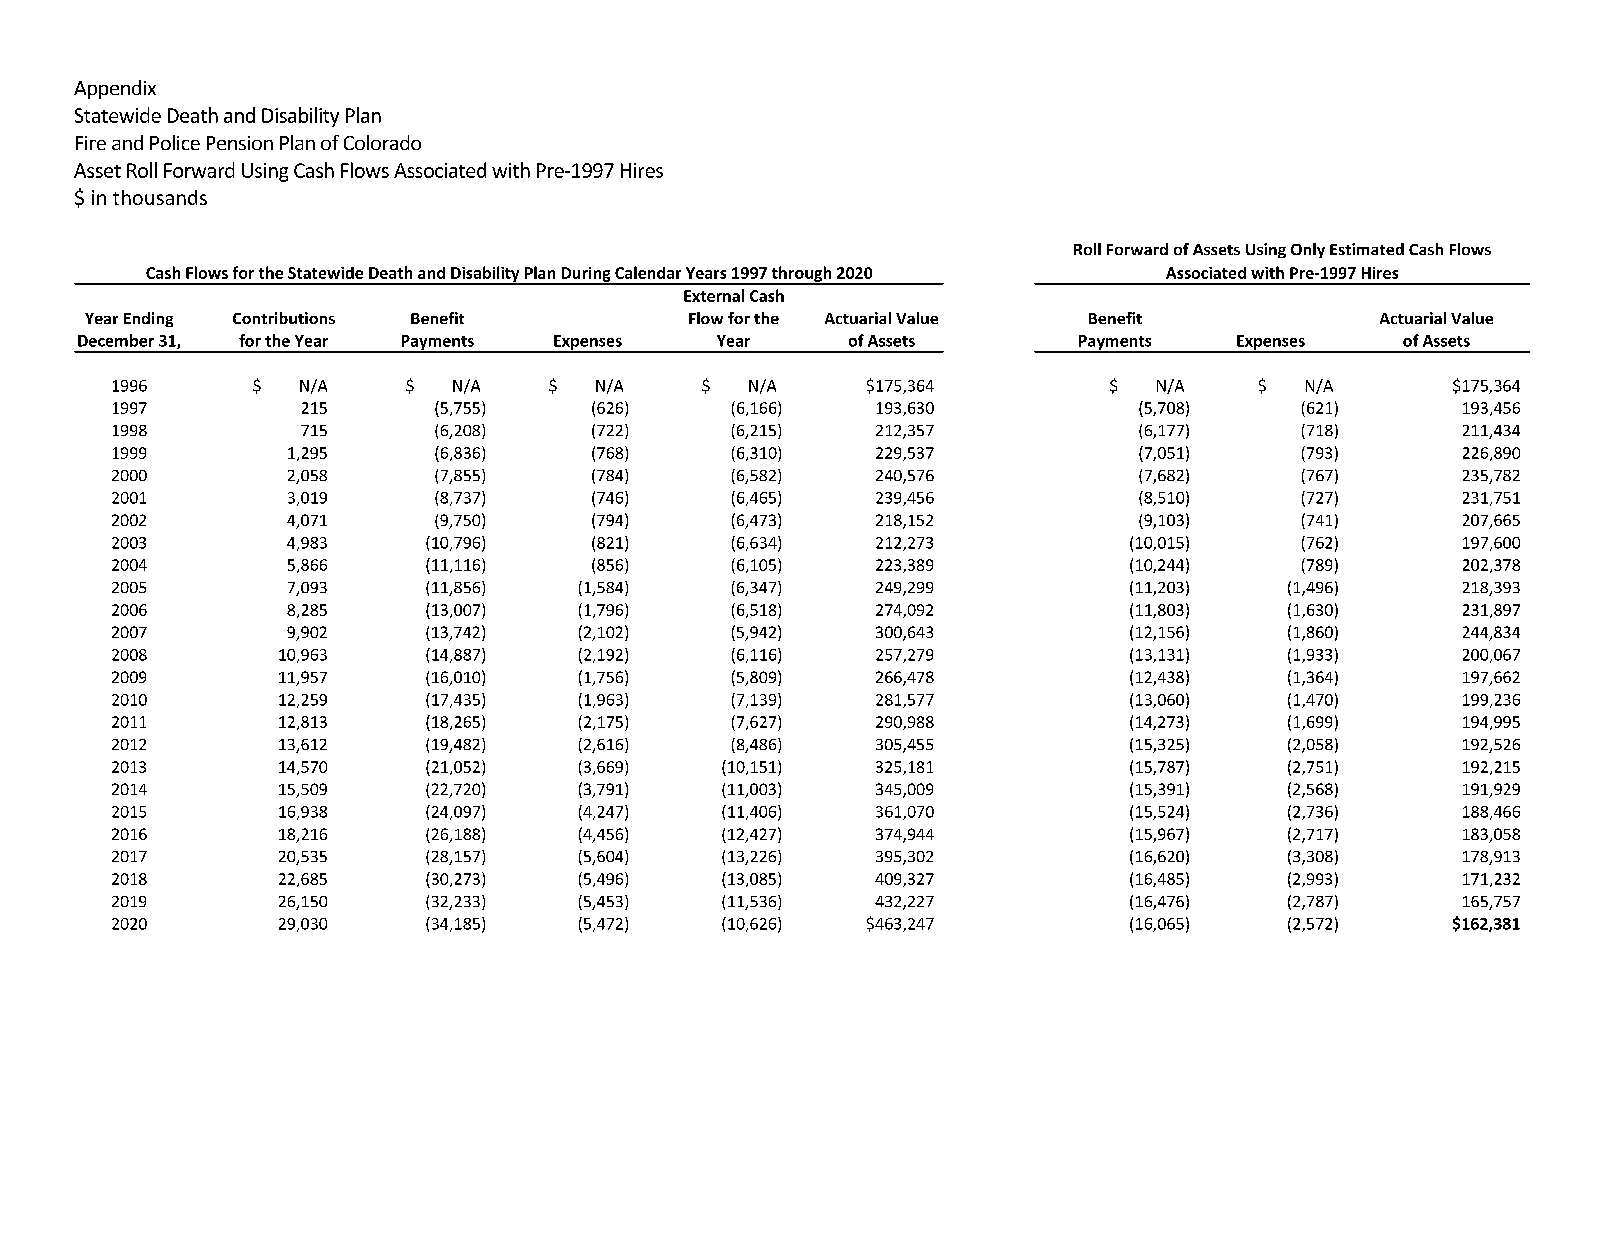  Describe the element at coordinates (116, 340) in the screenshot. I see `December` at that location.
